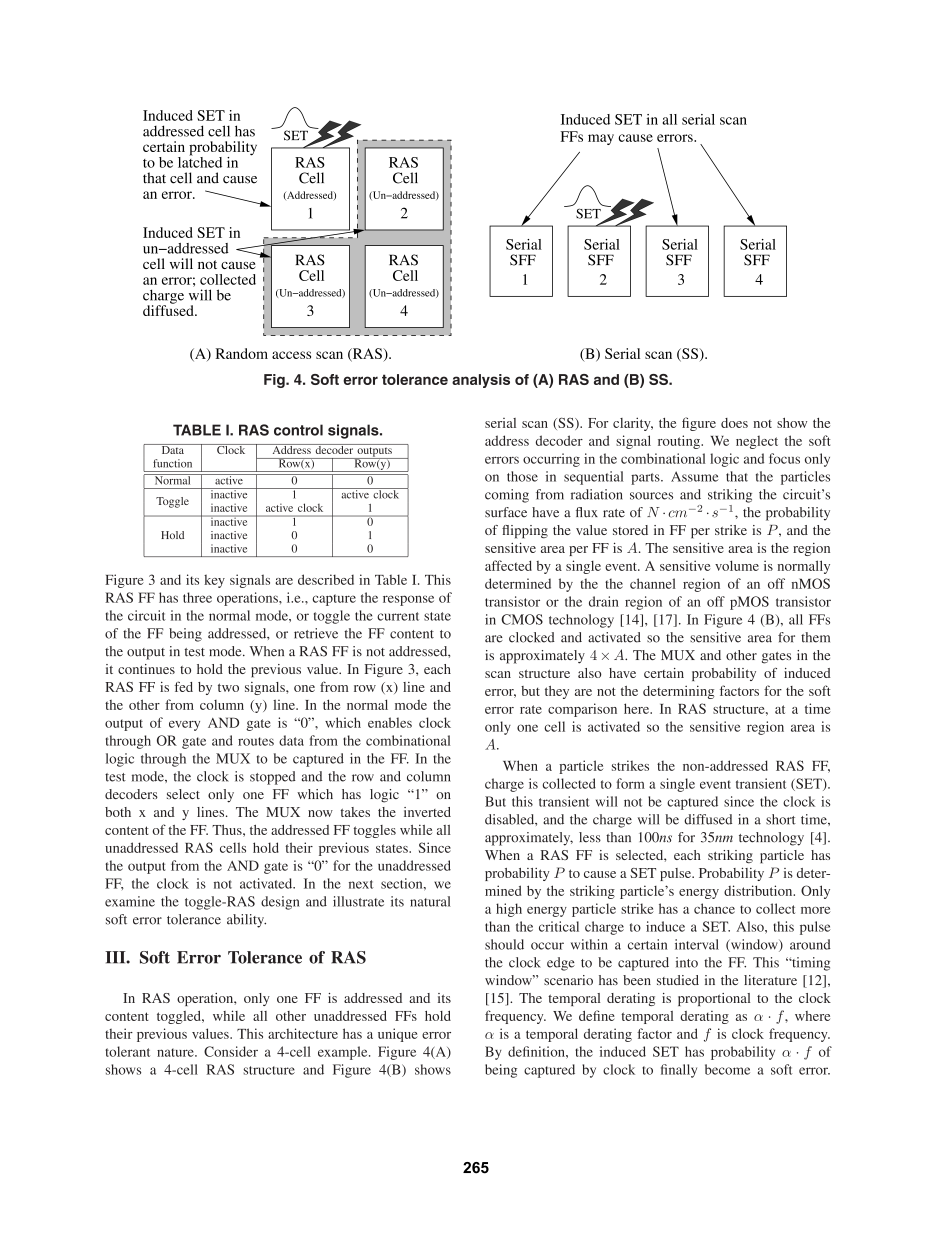 The height and width of the screenshot is (1233, 952). I want to click on analysis, so click(481, 381).
